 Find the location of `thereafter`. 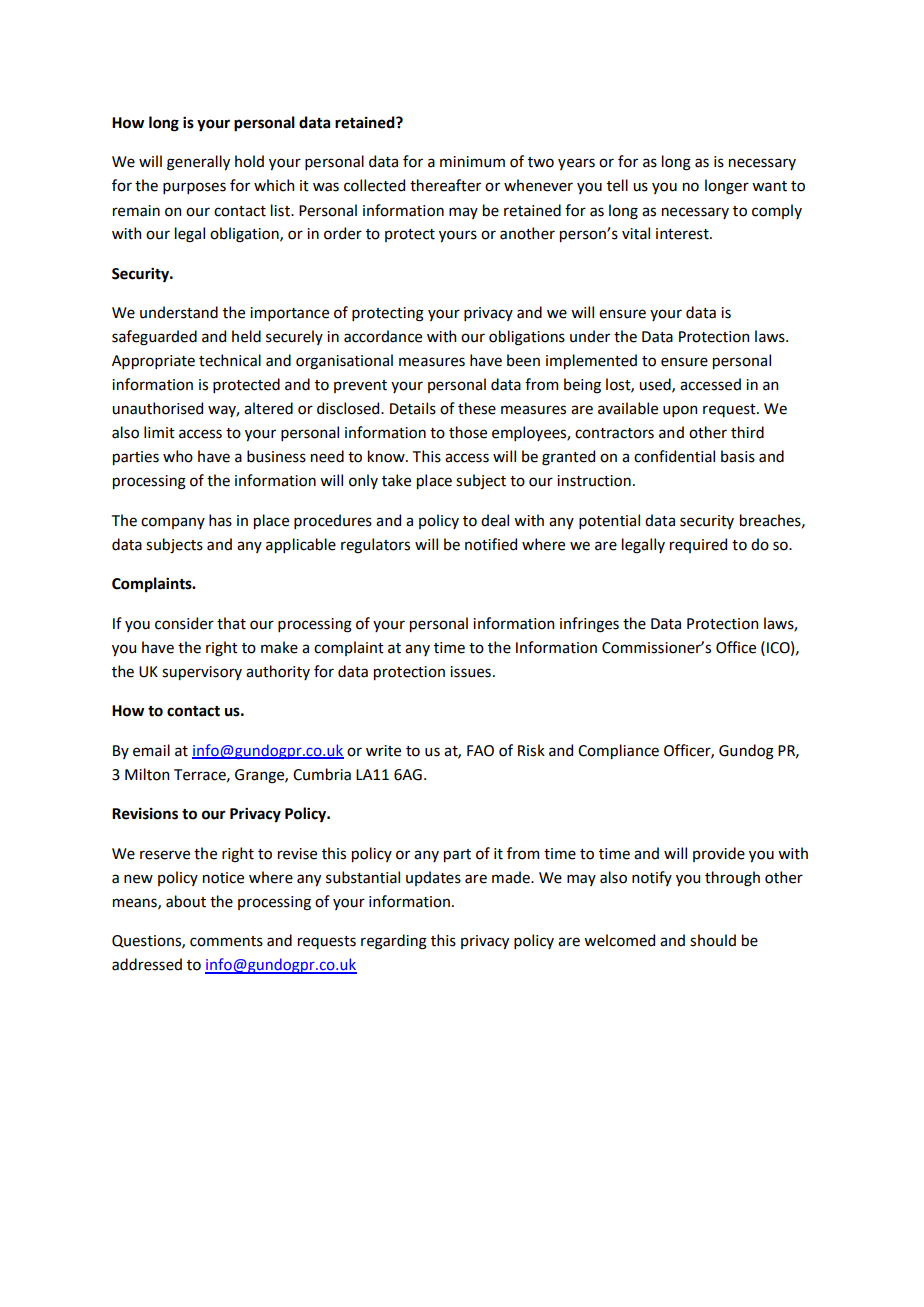

thereafter is located at coordinates (445, 185).
